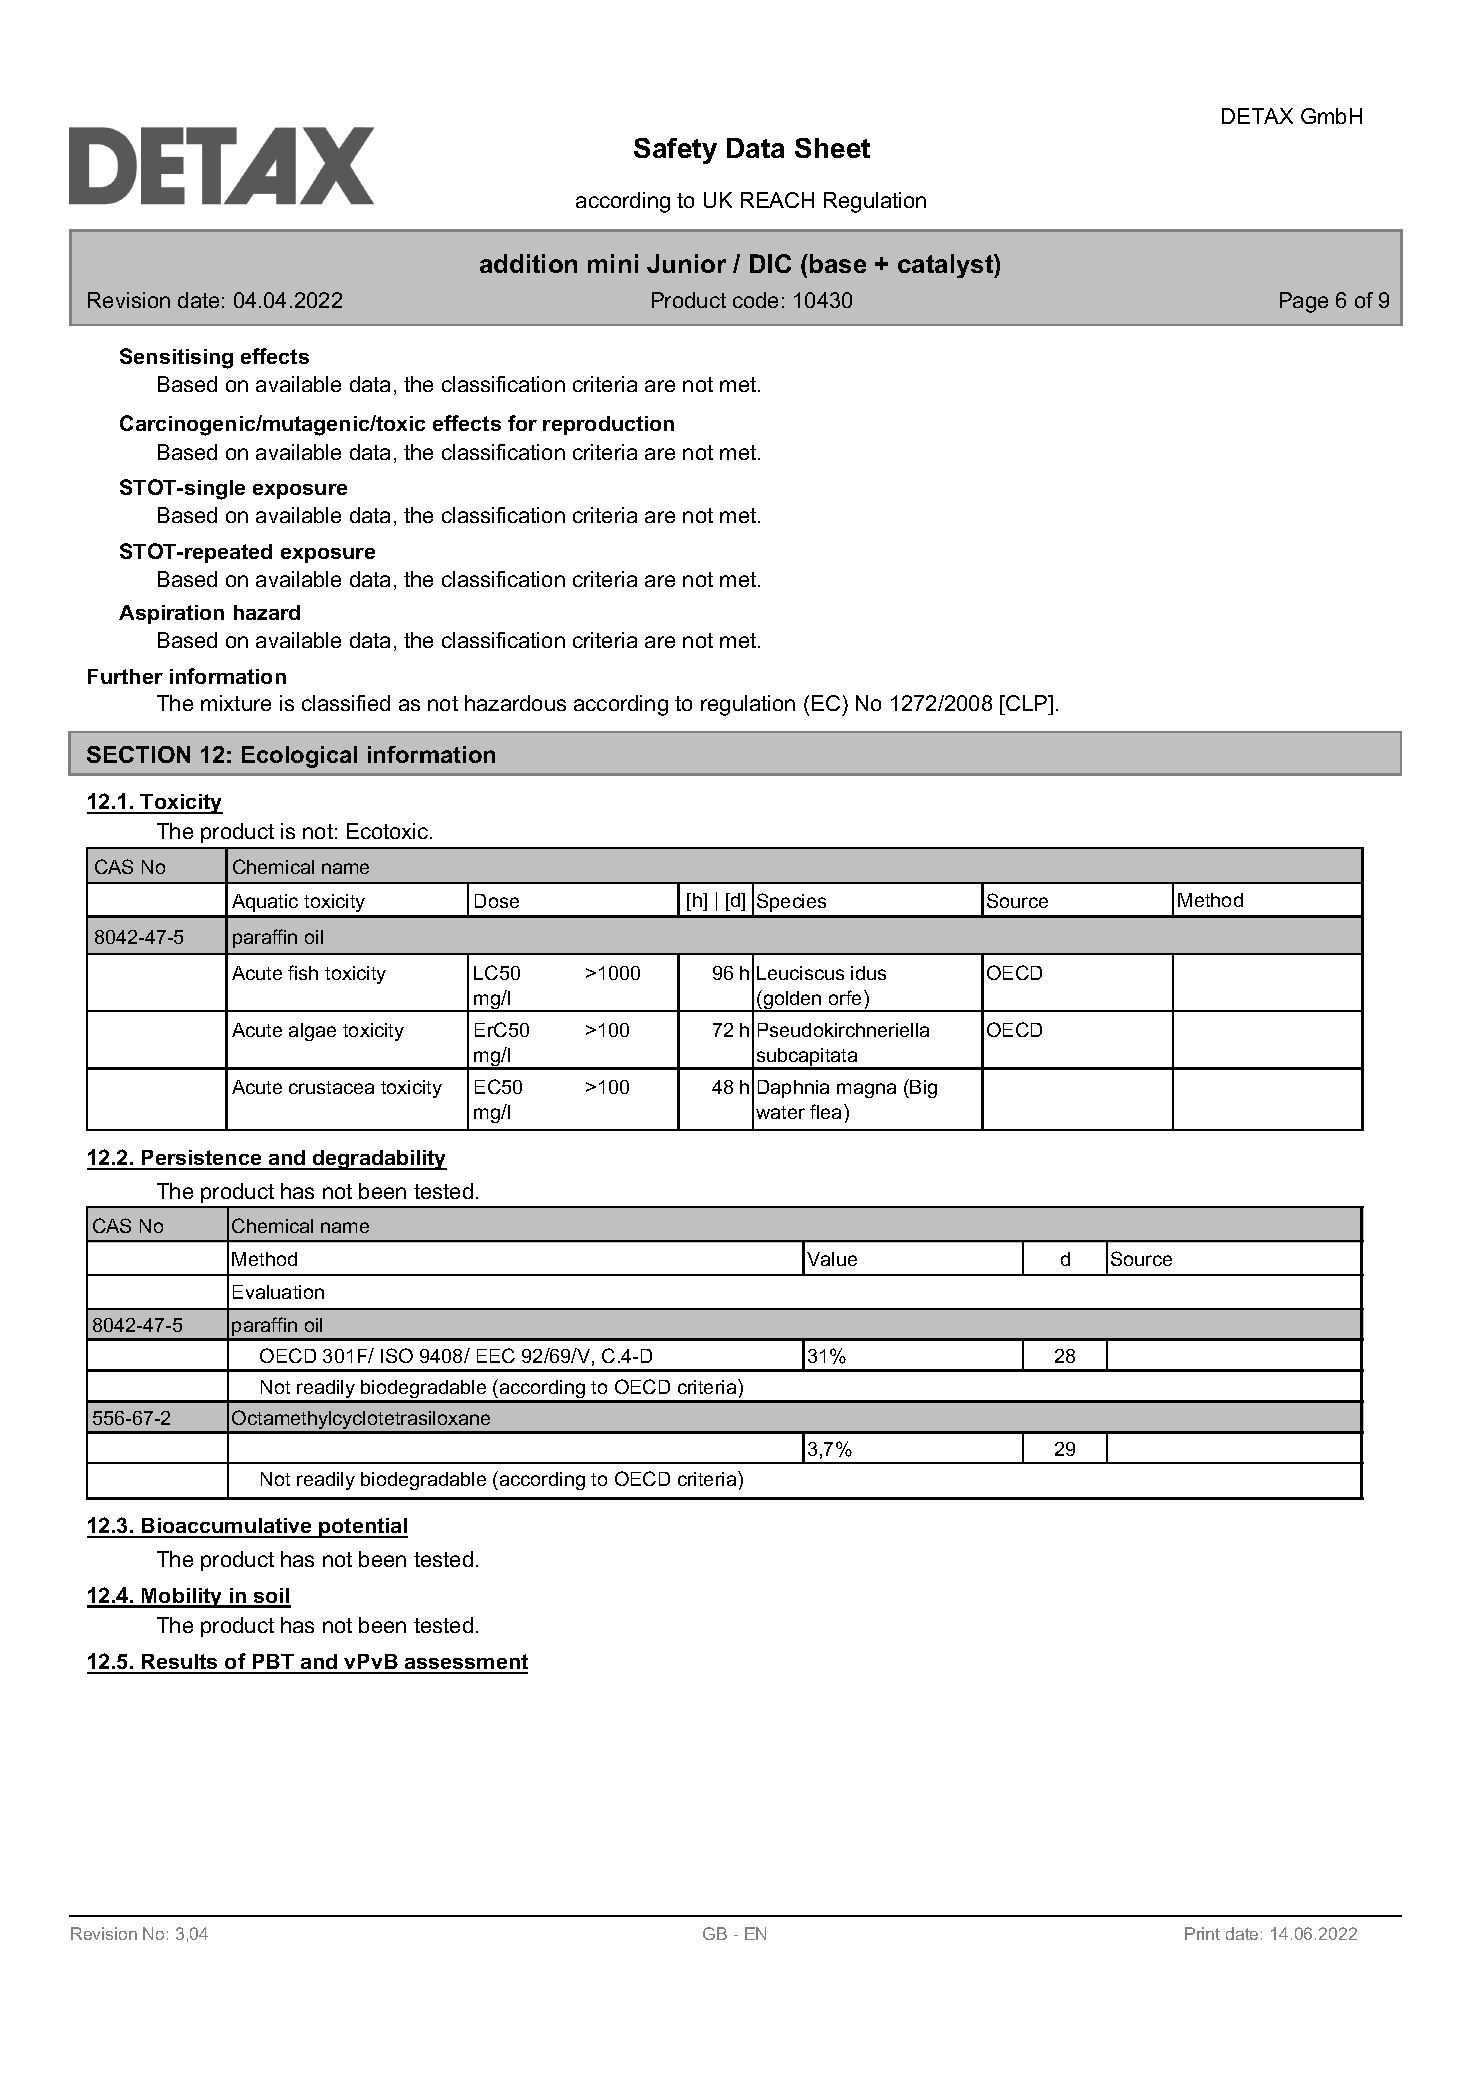 This screenshot has width=1468, height=2075. Describe the element at coordinates (777, 200) in the screenshot. I see `REACH` at that location.
